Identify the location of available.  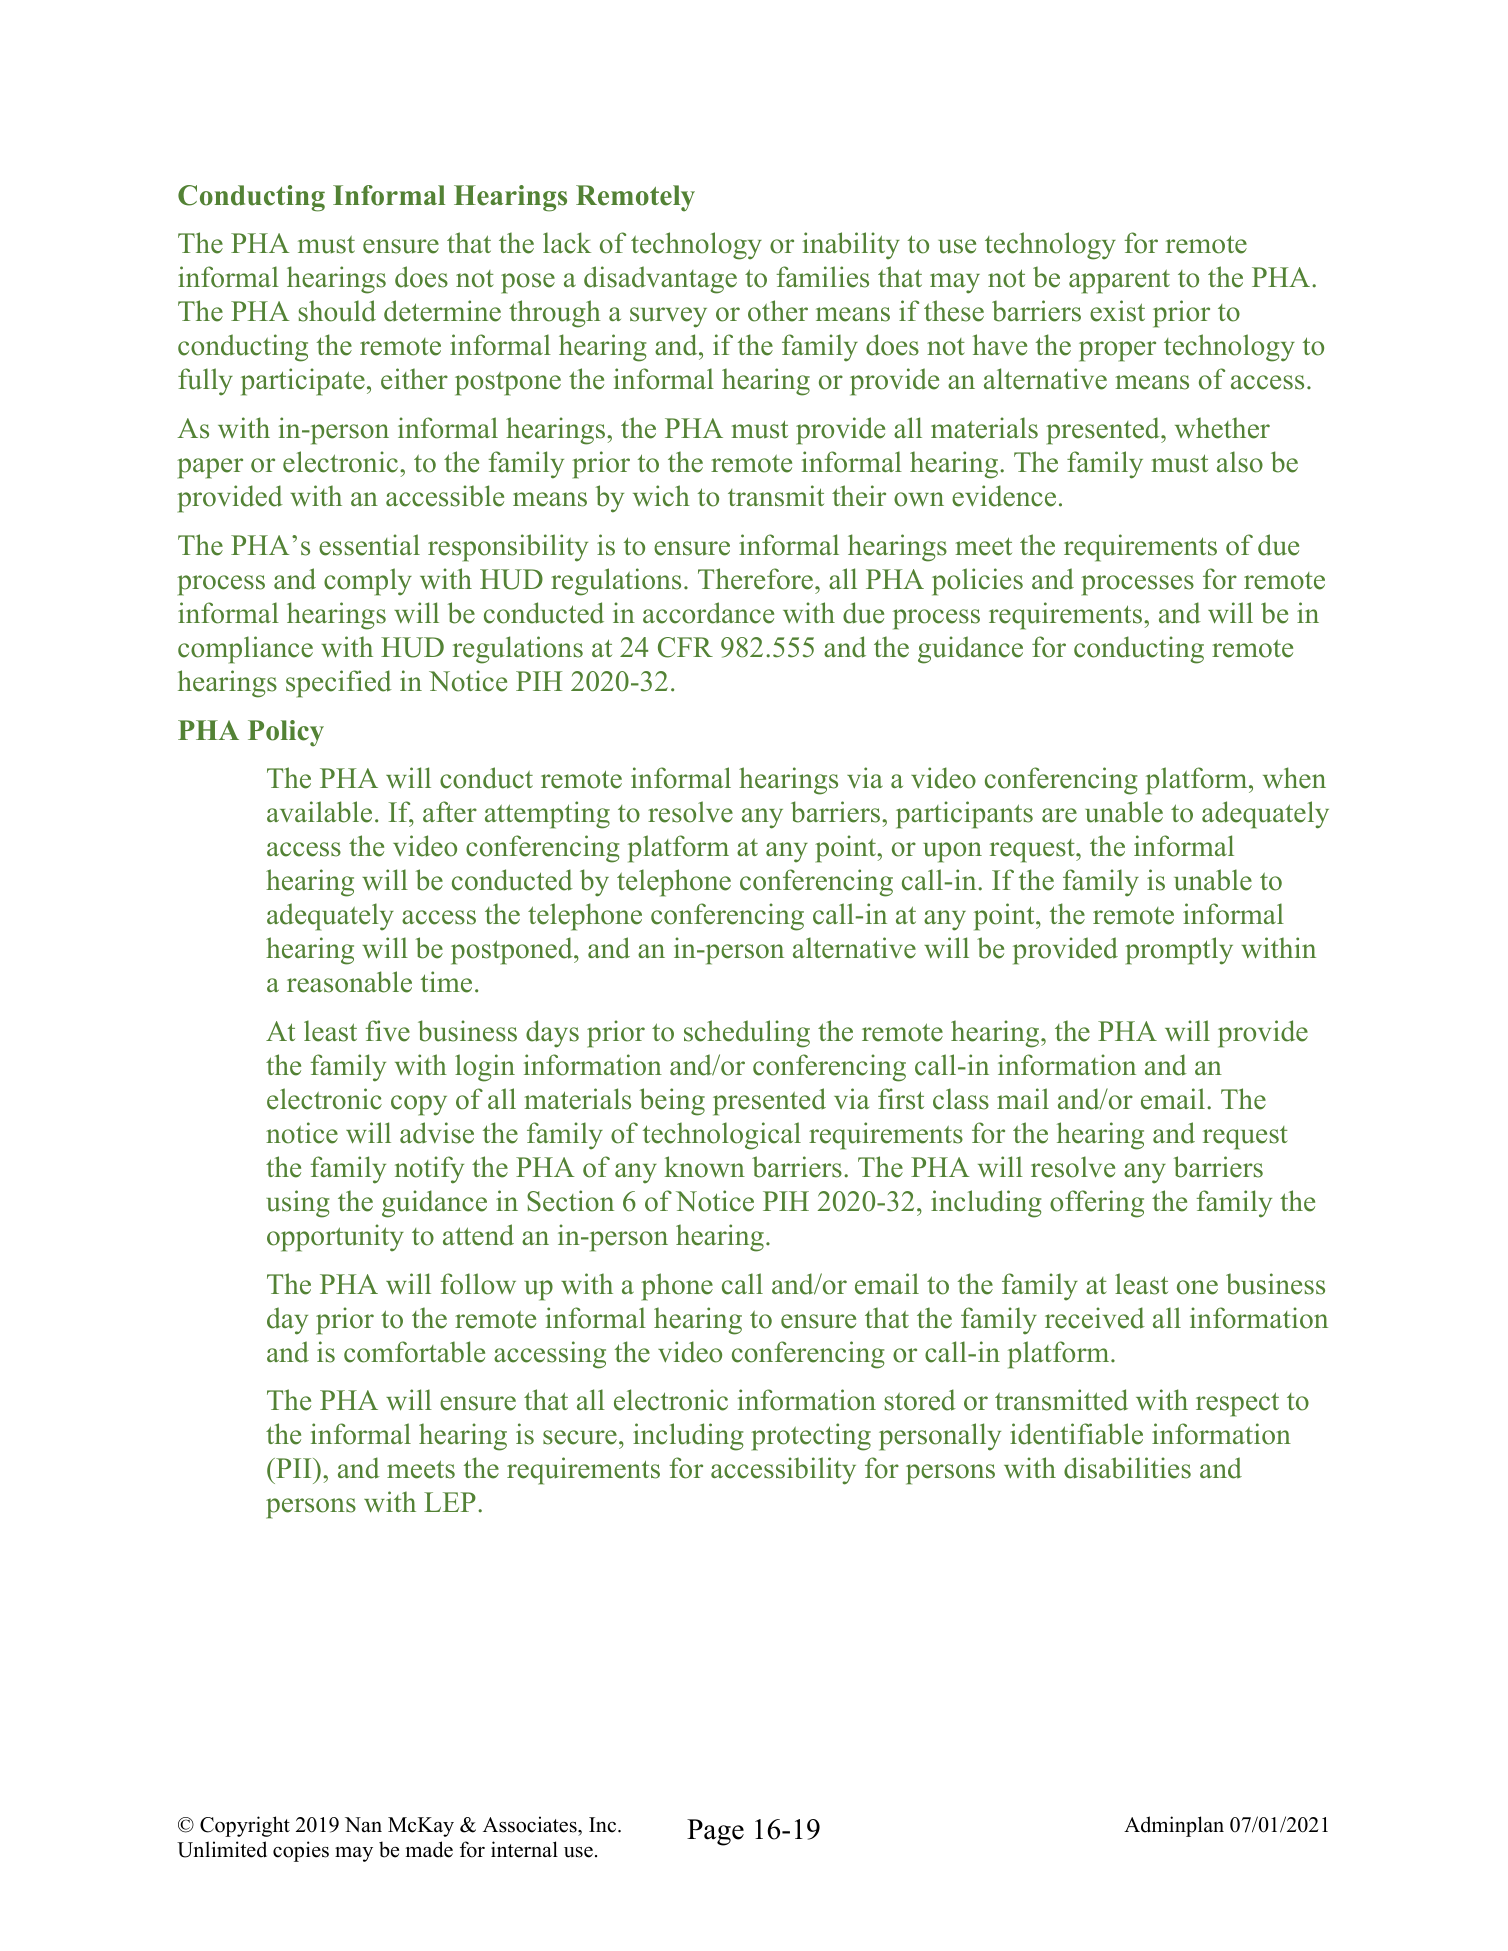
(319, 812).
